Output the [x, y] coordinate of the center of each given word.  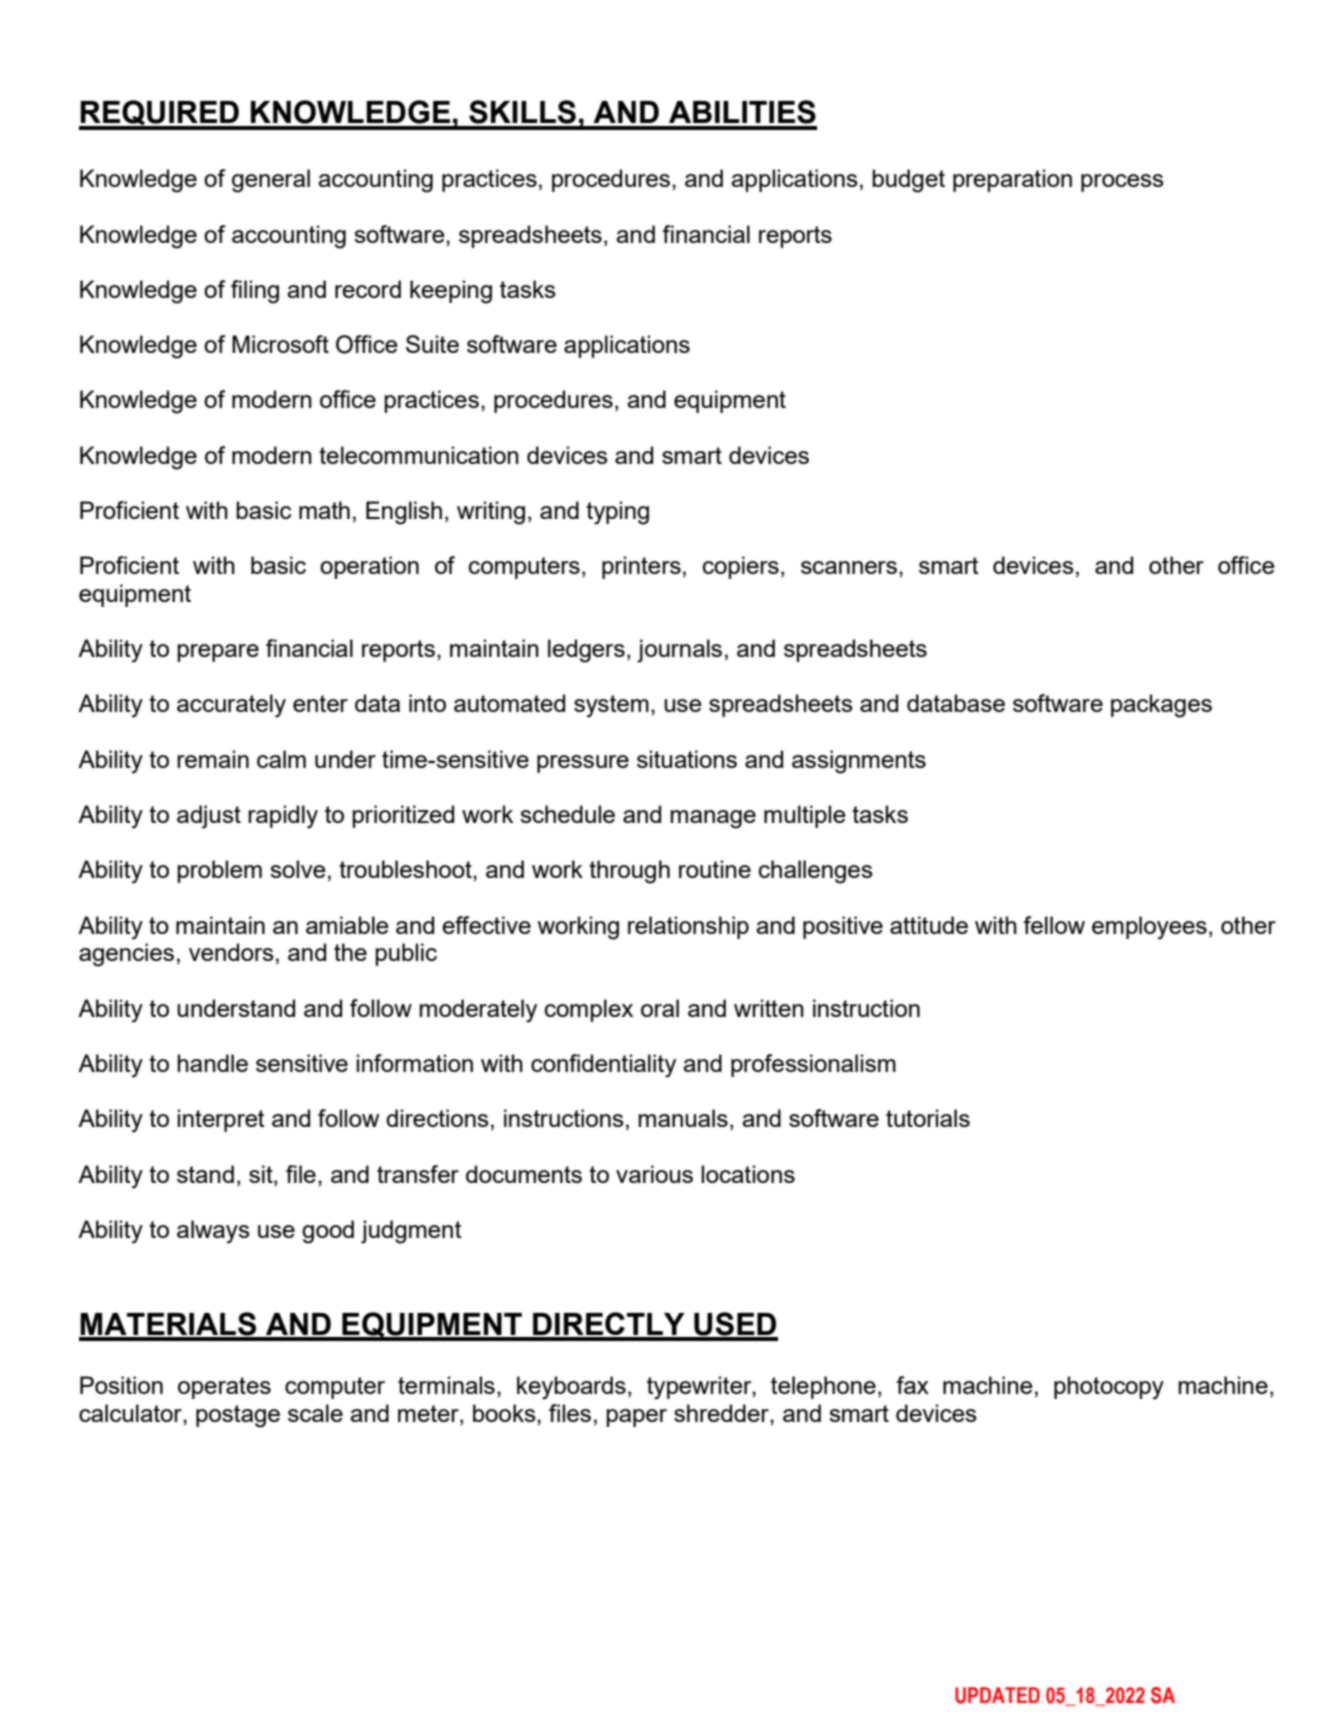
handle [212, 1063]
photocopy [1109, 1388]
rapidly [283, 817]
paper [636, 1418]
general [271, 181]
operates [224, 1388]
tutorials [928, 1118]
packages [1161, 706]
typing [617, 513]
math [324, 510]
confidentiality [603, 1066]
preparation [1012, 180]
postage [238, 1416]
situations [687, 759]
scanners [849, 567]
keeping [451, 292]
